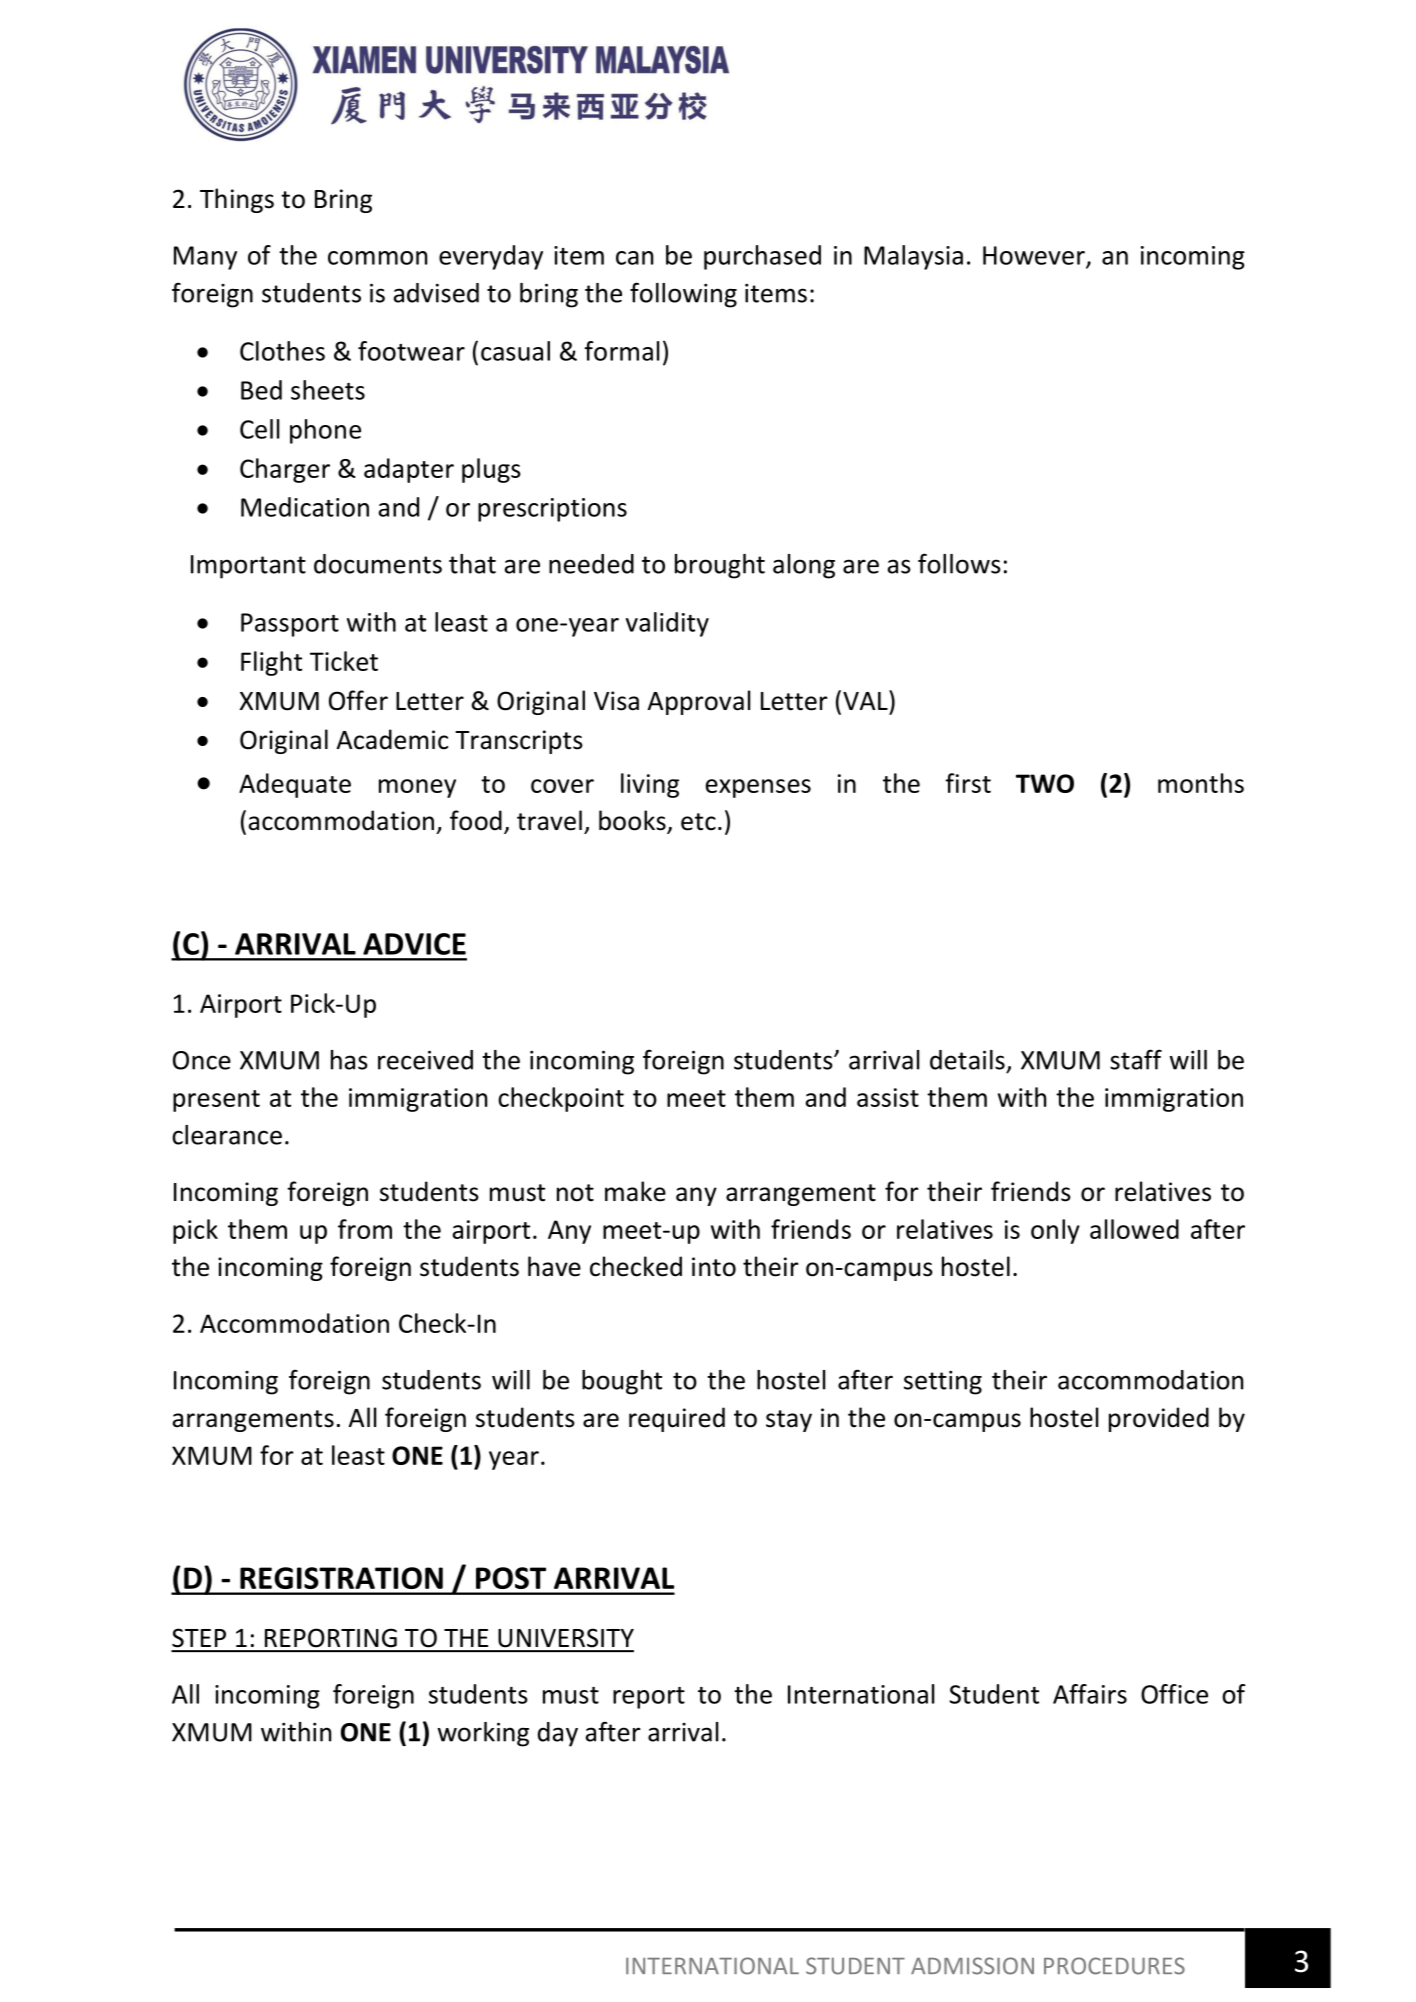 This screenshot has height=2002, width=1416. Describe the element at coordinates (1159, 1419) in the screenshot. I see `provided` at that location.
